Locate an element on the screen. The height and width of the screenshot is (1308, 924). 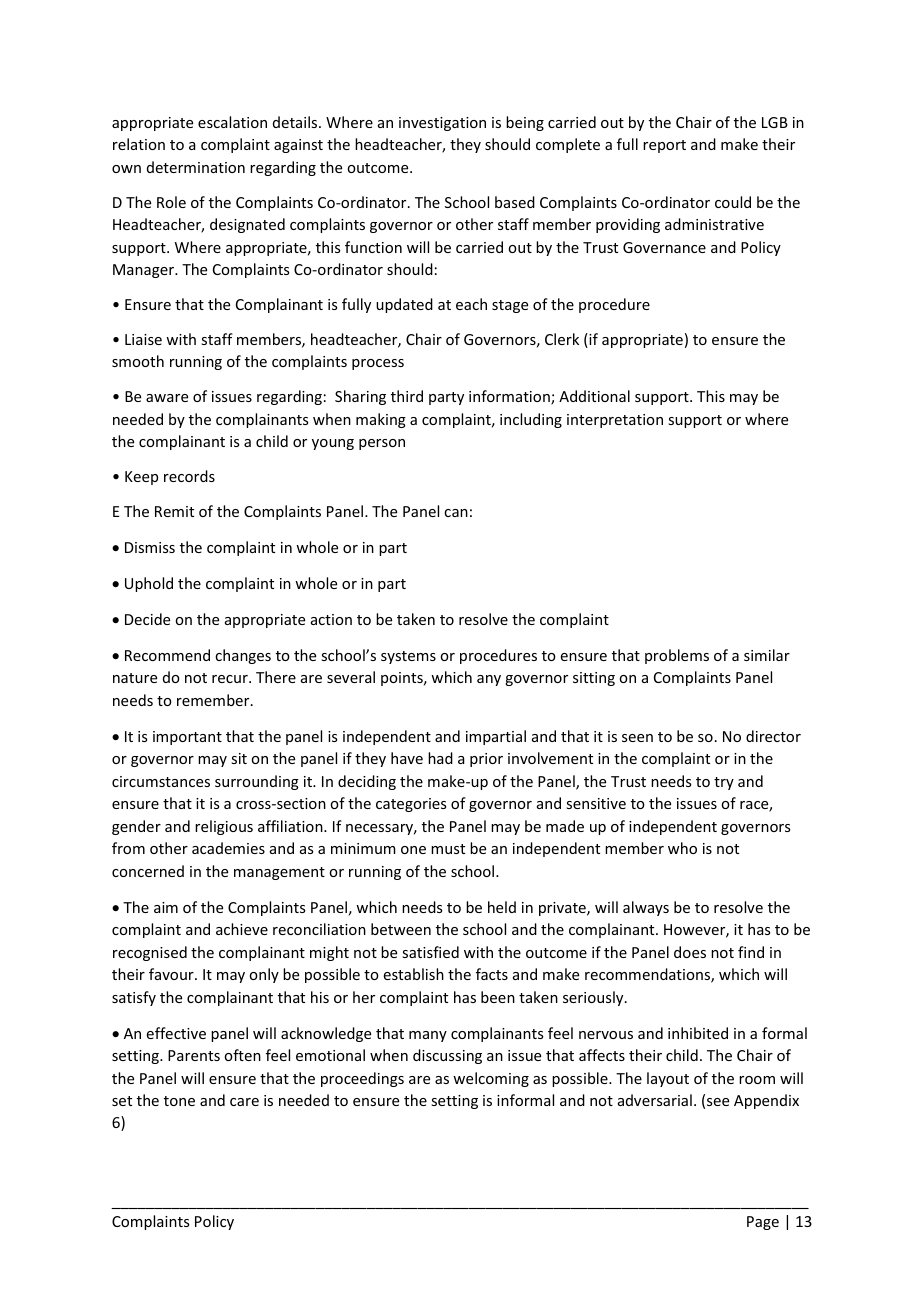
can is located at coordinates (456, 513).
